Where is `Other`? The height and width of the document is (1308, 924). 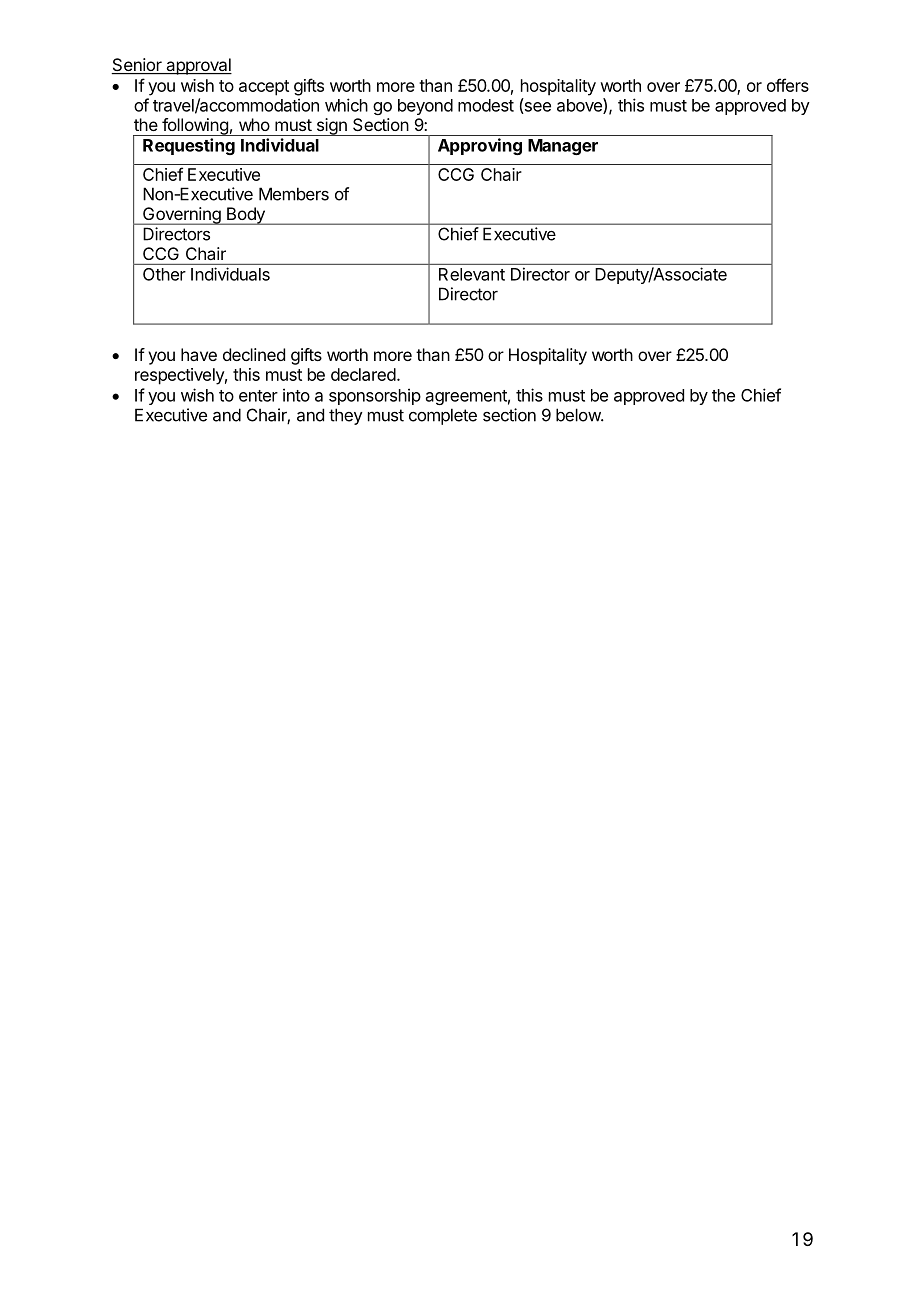 Other is located at coordinates (164, 274).
